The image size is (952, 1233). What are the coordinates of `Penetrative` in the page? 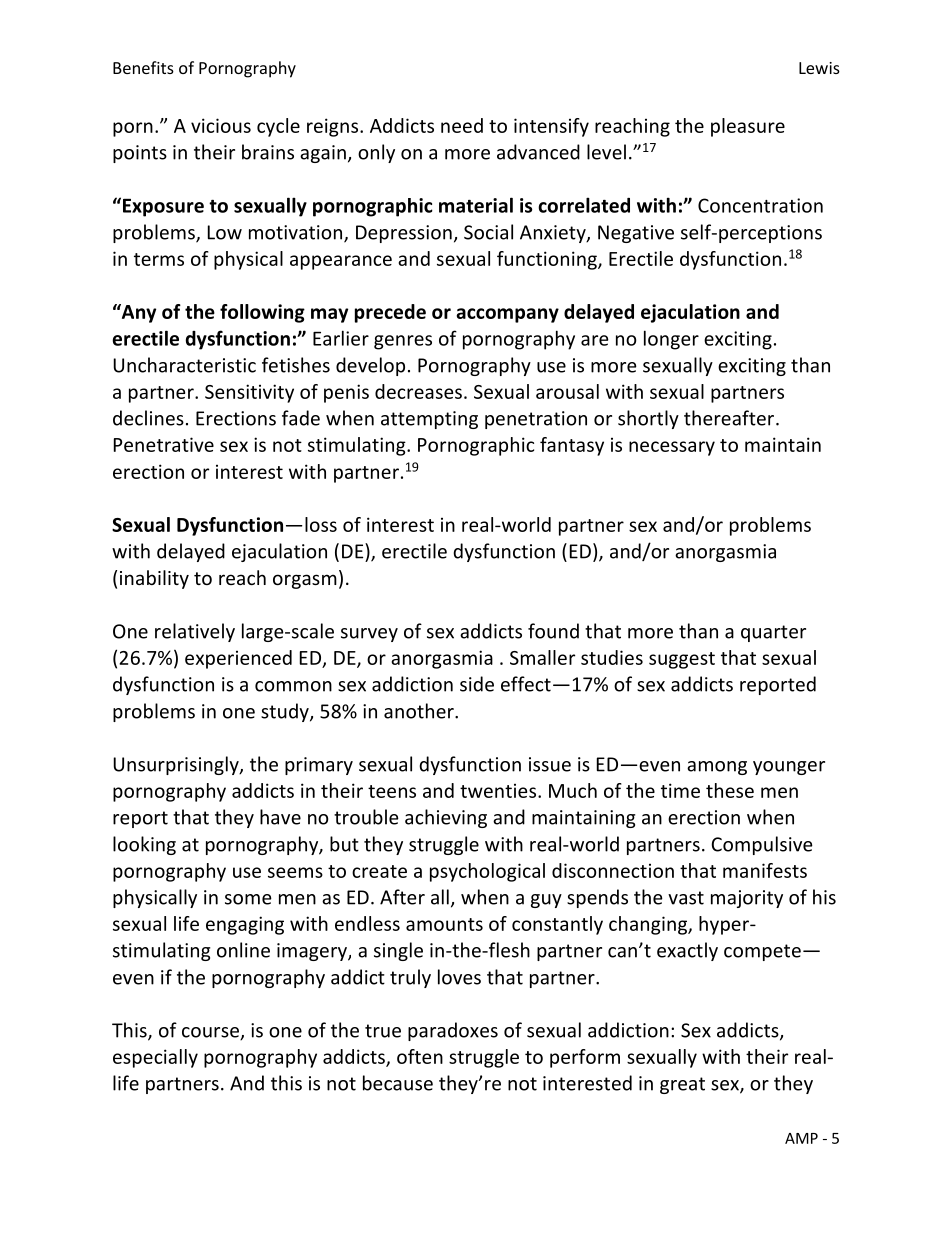 It's located at (164, 444).
